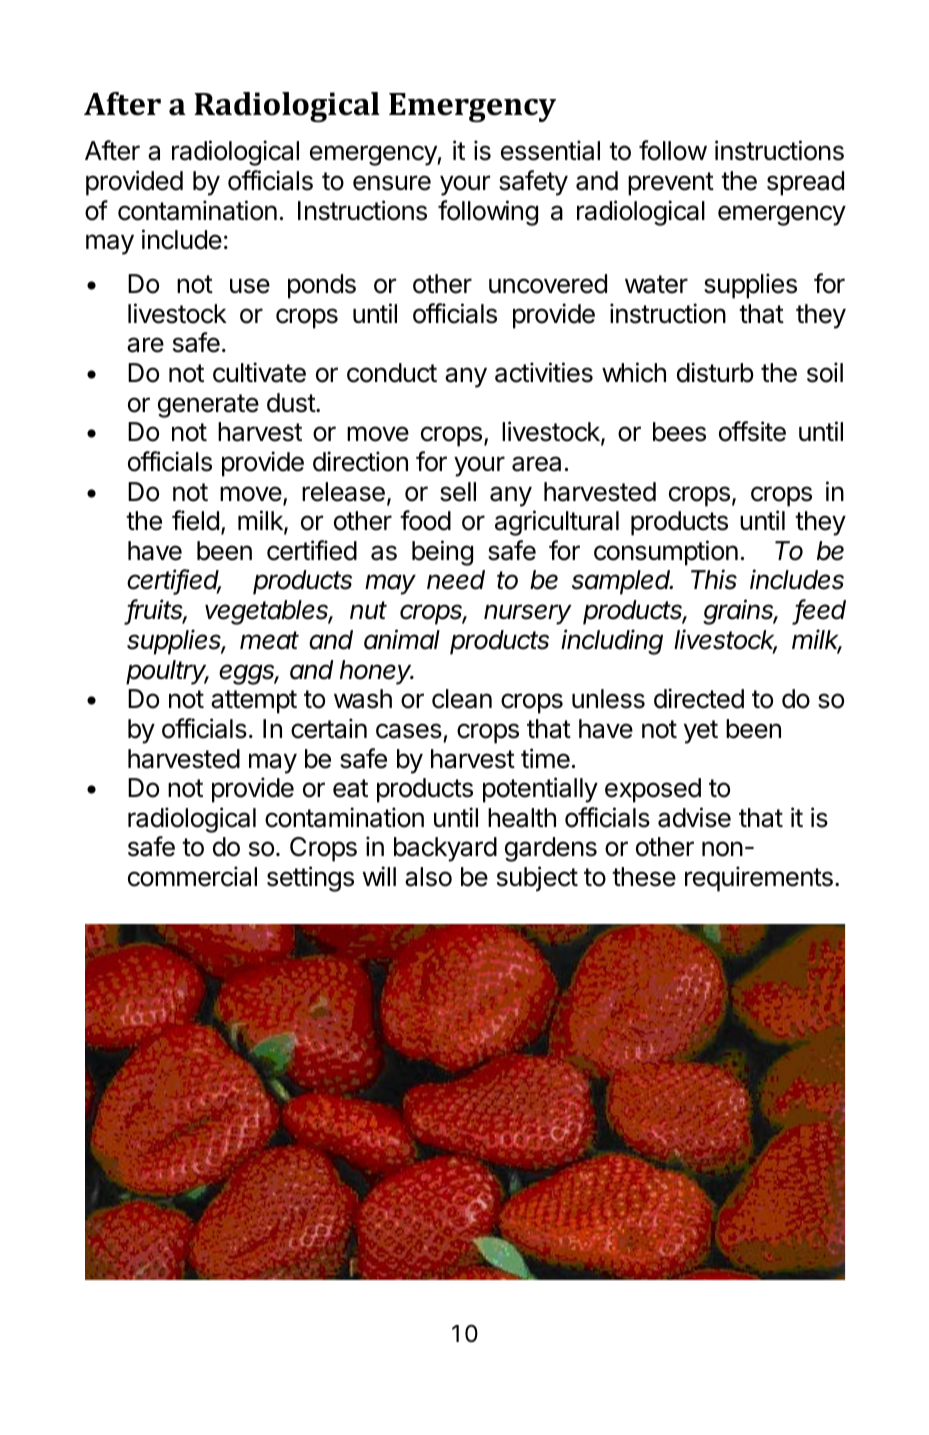 The width and height of the image is (929, 1435). I want to click on will, so click(379, 876).
